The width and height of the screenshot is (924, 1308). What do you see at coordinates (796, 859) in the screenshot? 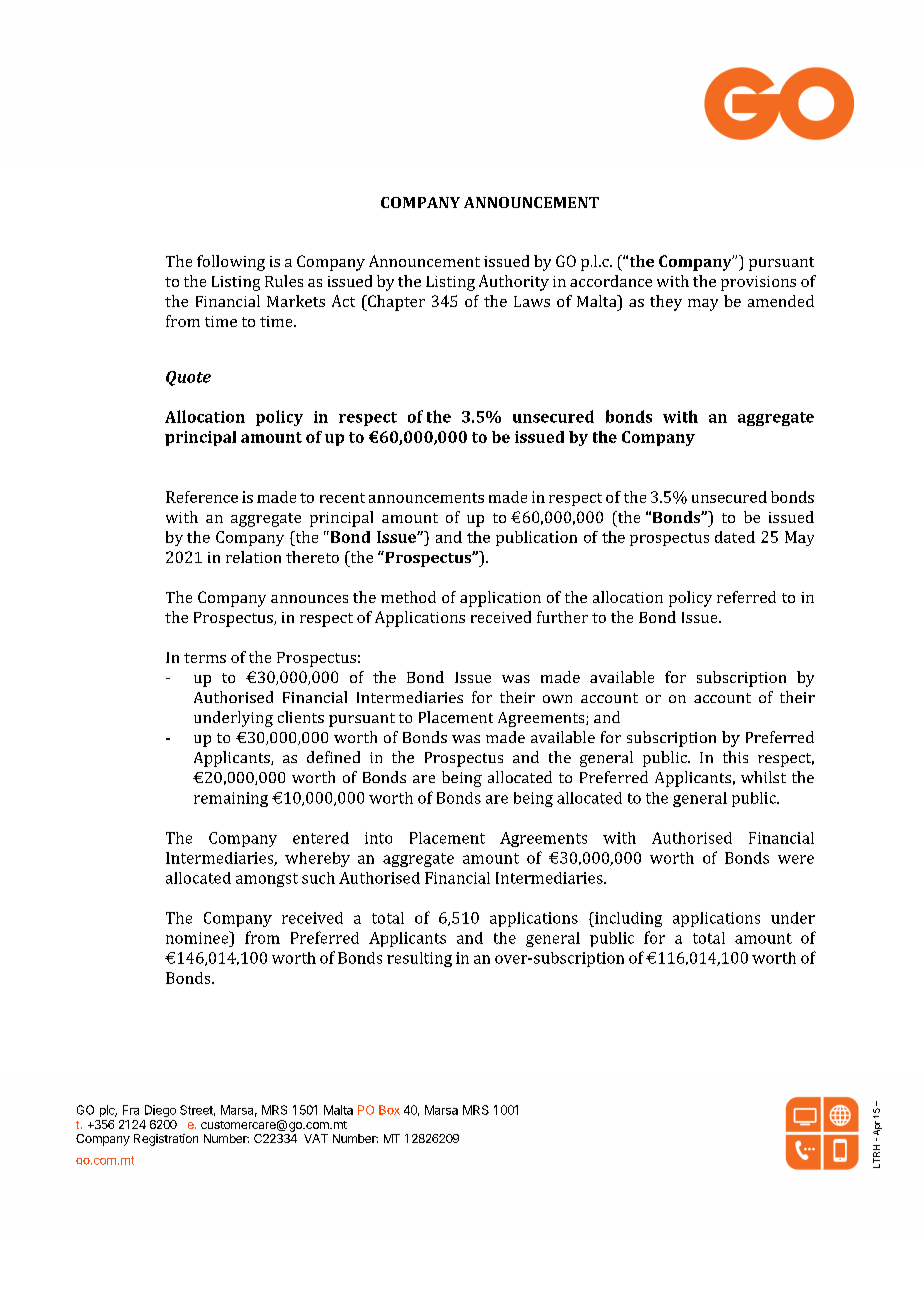
I see `were` at bounding box center [796, 859].
